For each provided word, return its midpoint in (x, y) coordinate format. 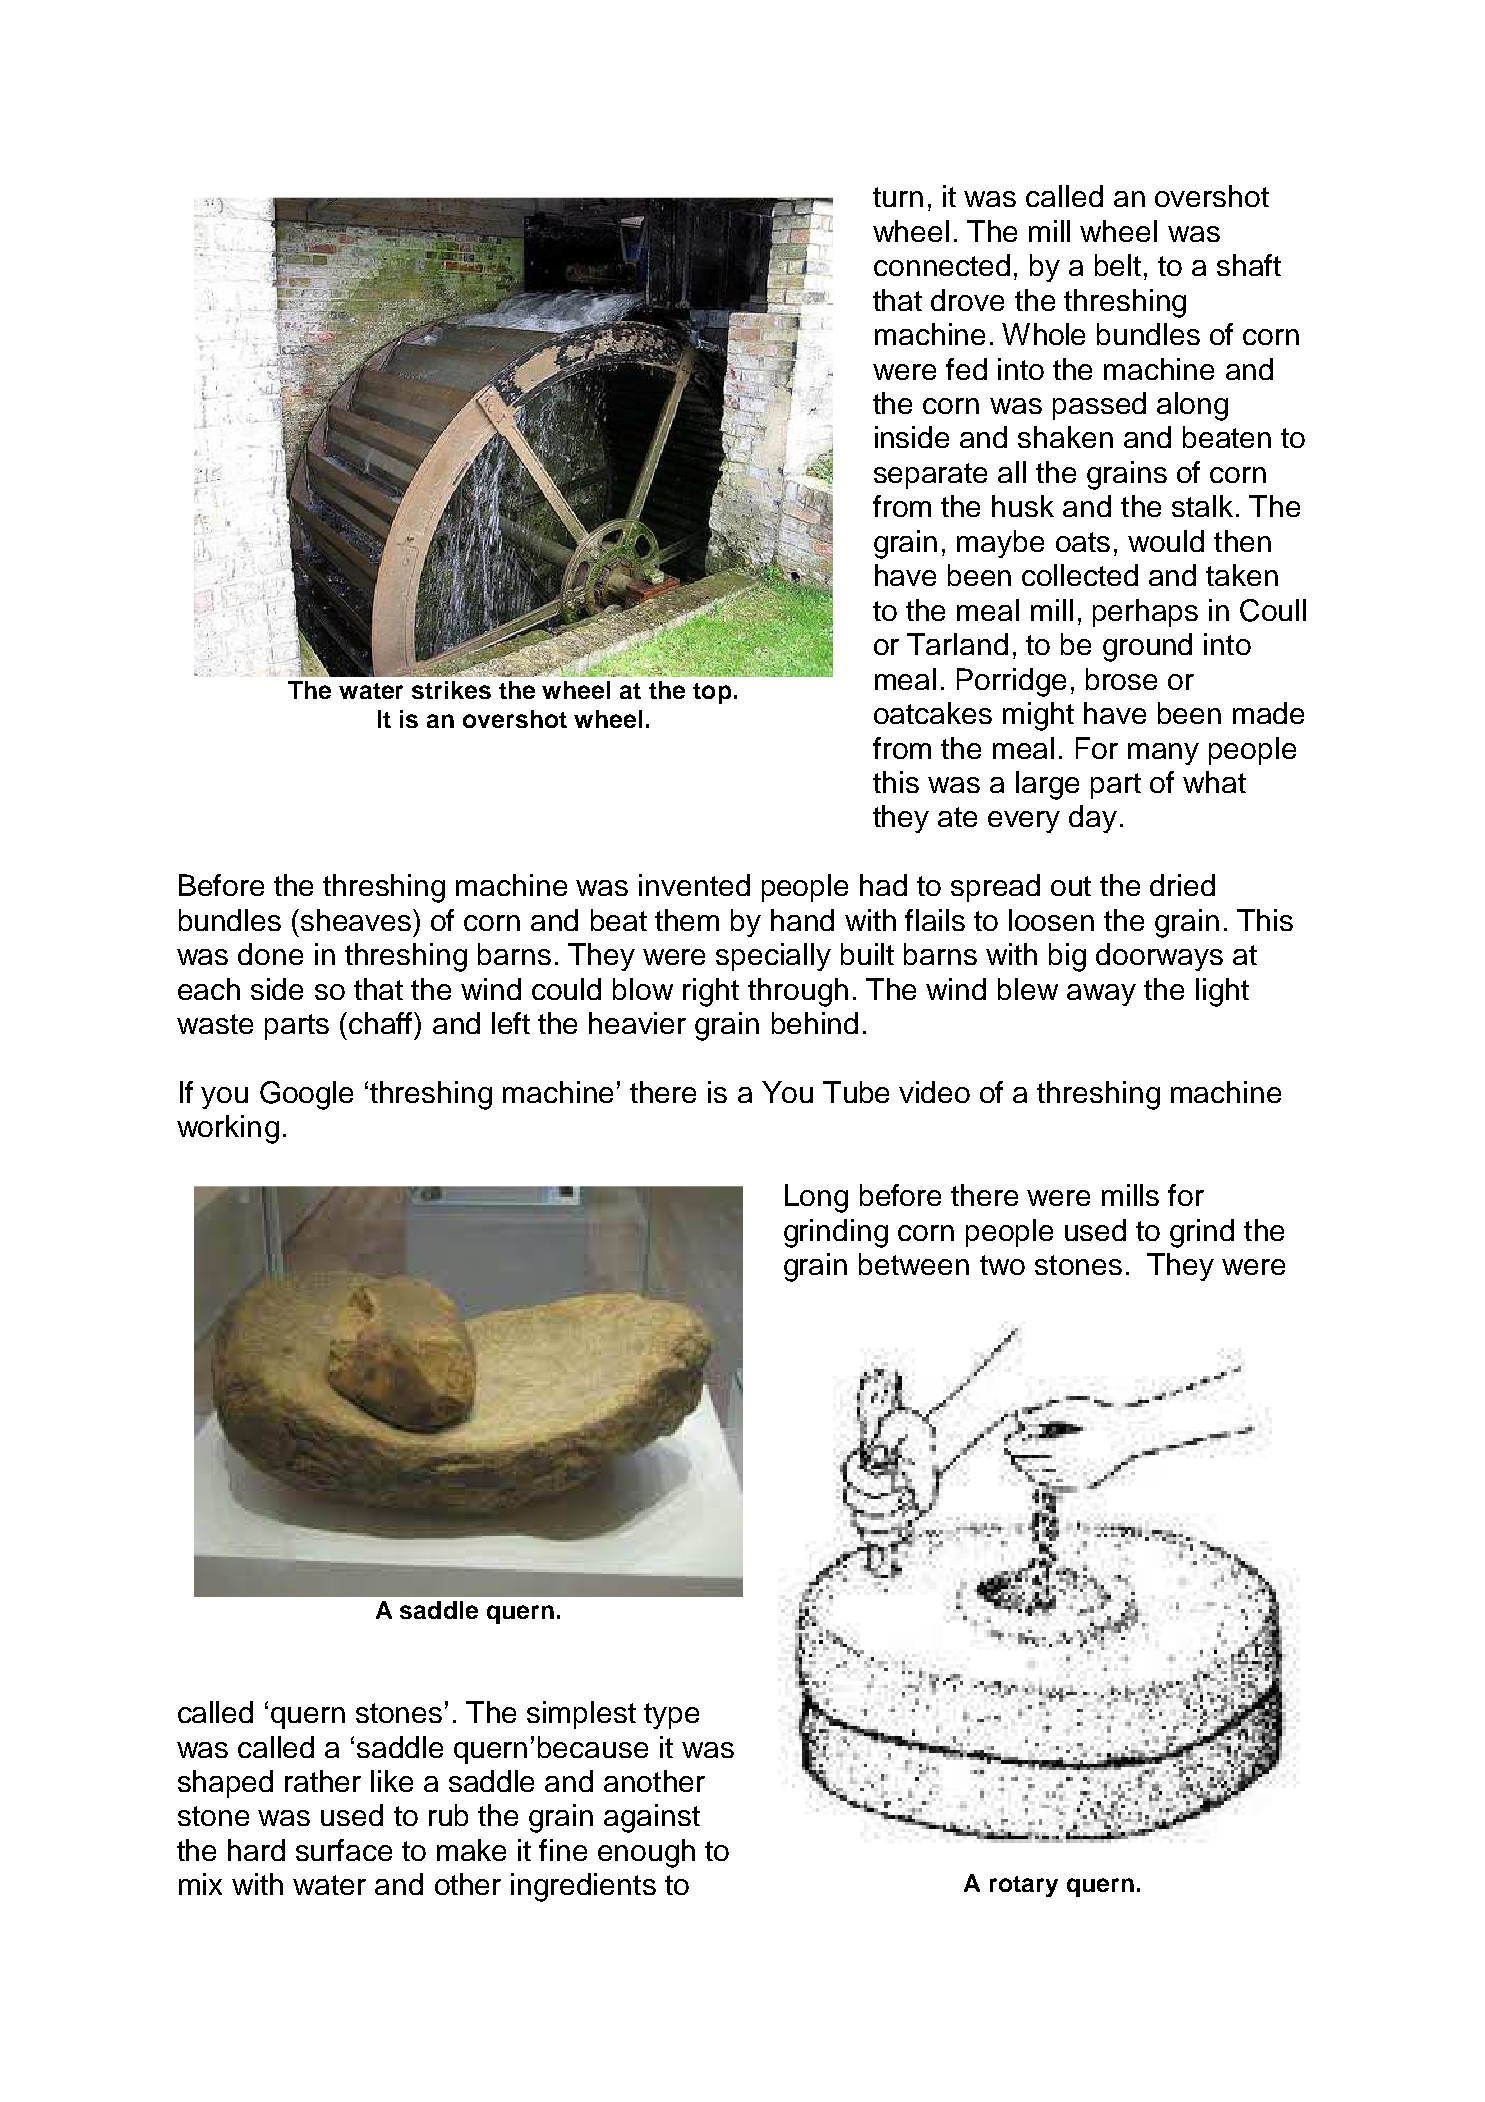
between (914, 1264)
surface (344, 1850)
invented (694, 885)
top (712, 693)
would (1166, 541)
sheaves (356, 920)
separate (930, 476)
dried (1182, 885)
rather (323, 1781)
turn (898, 197)
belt (1118, 265)
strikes (451, 690)
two (1002, 1265)
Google (306, 1095)
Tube (856, 1092)
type (671, 1716)
